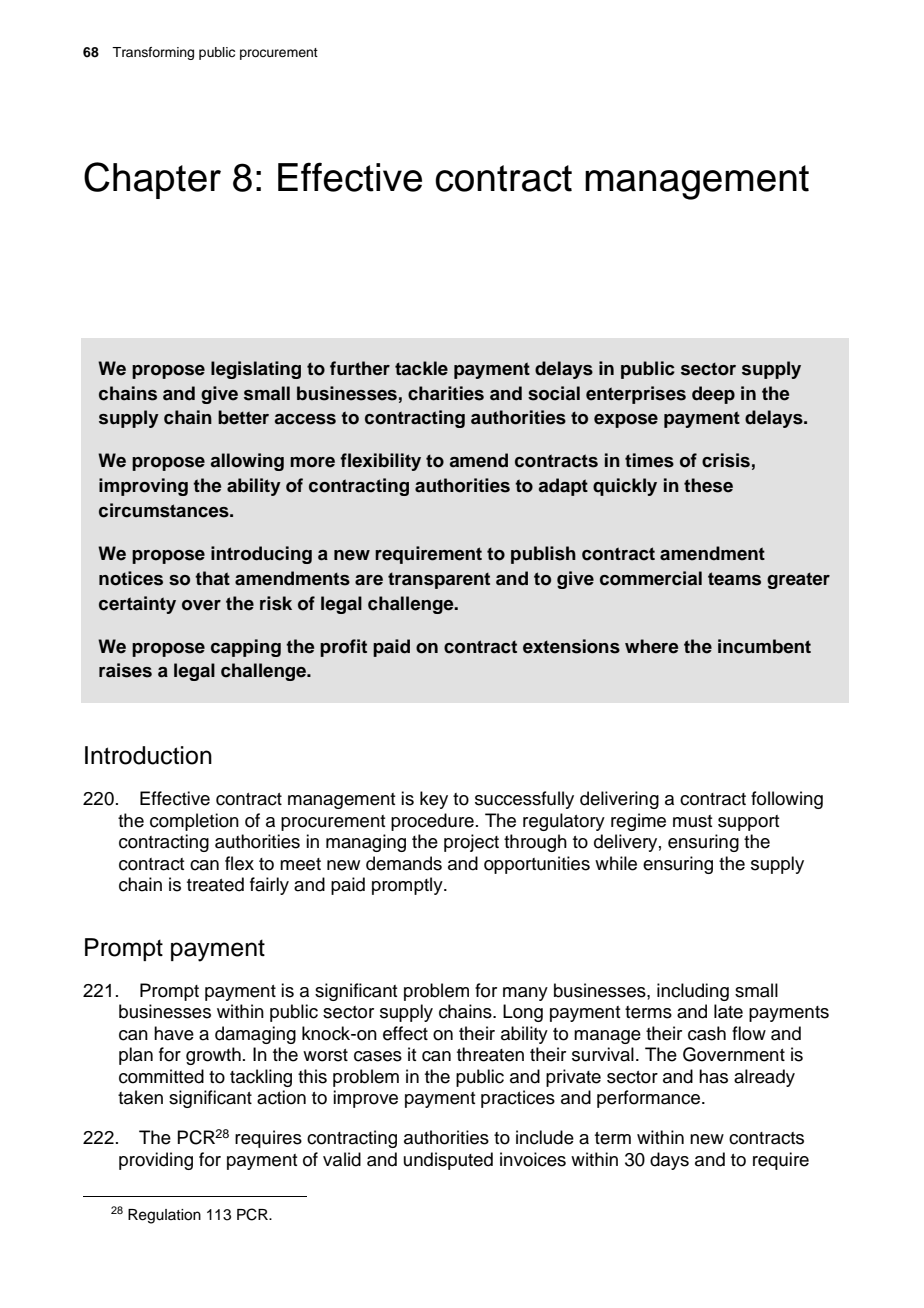 Image resolution: width=924 pixels, height=1308 pixels. I want to click on providing, so click(156, 1161).
